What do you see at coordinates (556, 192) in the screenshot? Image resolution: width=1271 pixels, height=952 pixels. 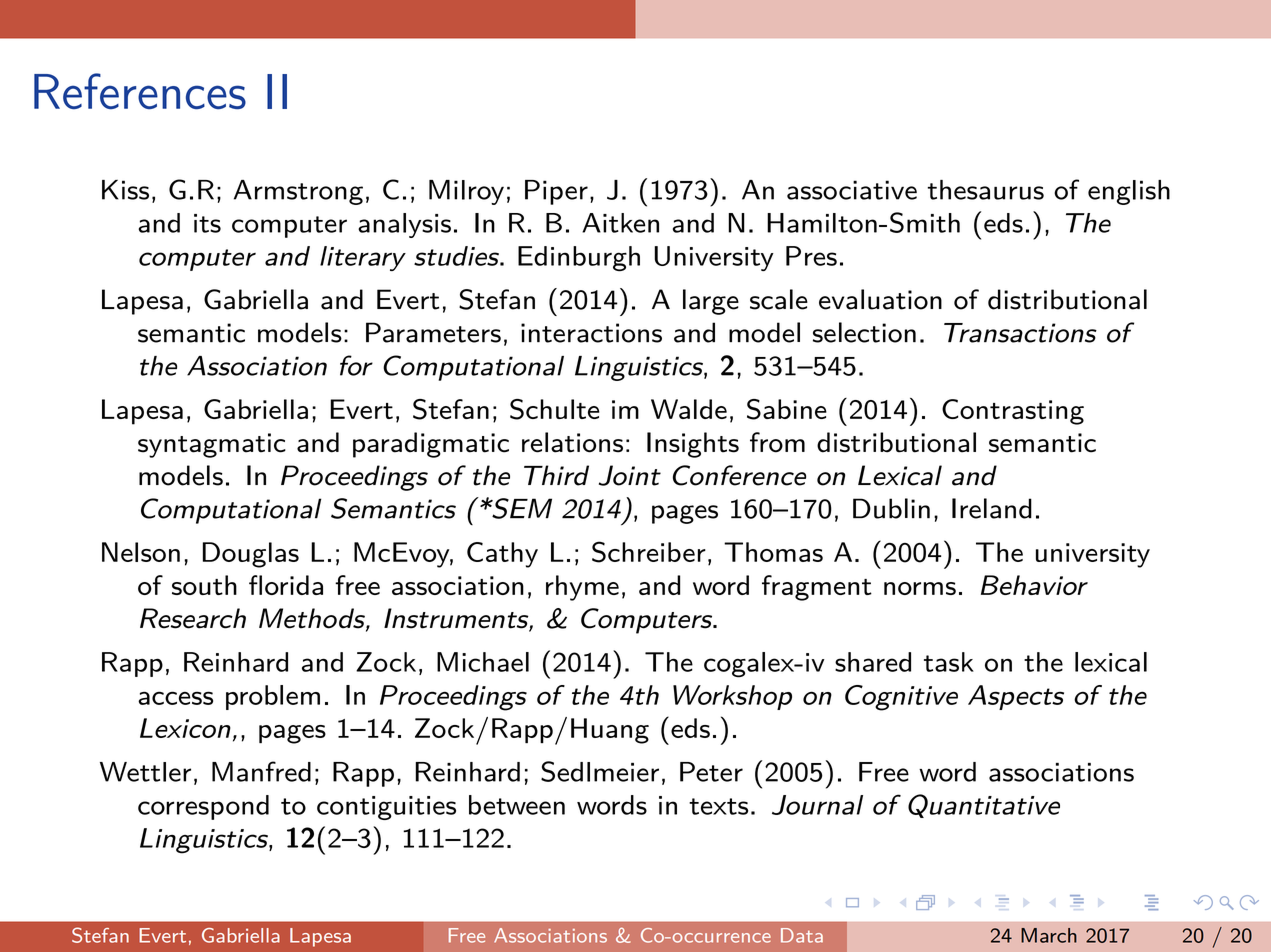 I see `Piper` at bounding box center [556, 192].
